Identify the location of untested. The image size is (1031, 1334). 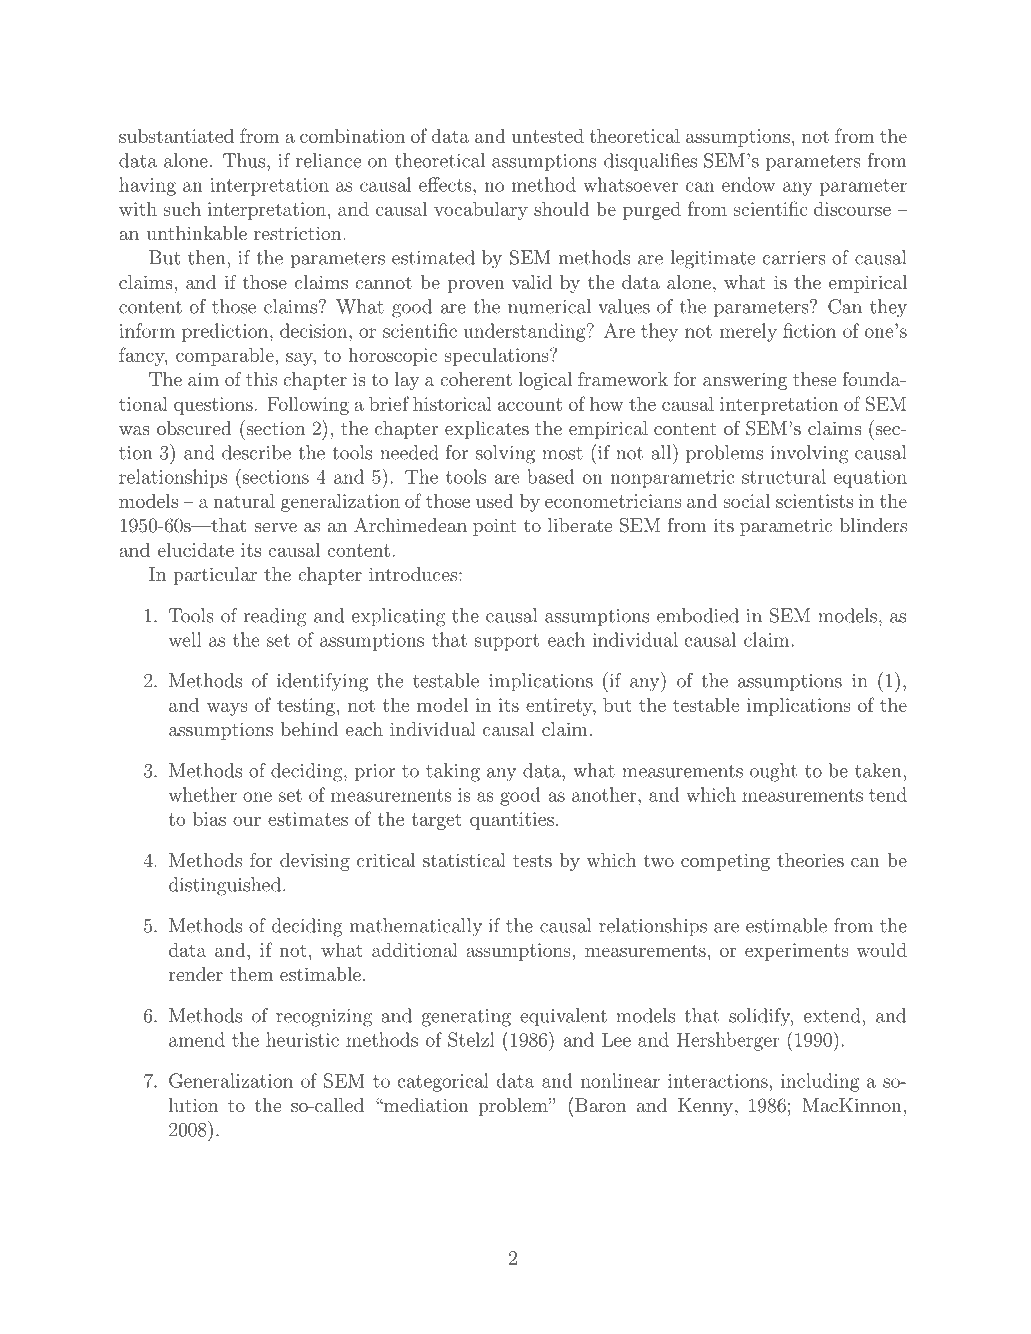
(547, 136).
